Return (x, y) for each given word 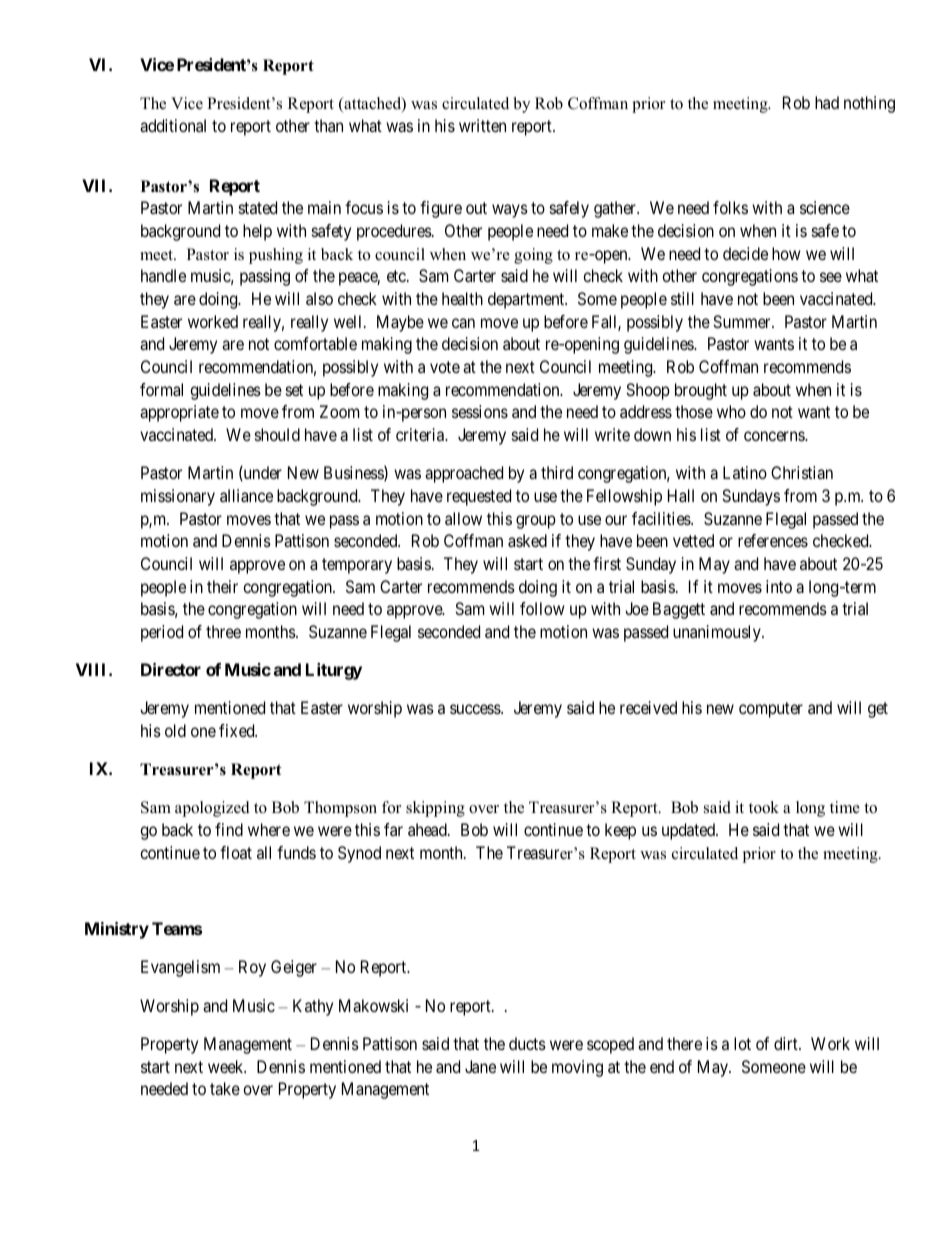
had (827, 102)
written (482, 125)
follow (542, 608)
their (222, 586)
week (227, 1066)
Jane (480, 1066)
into (779, 586)
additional (173, 125)
